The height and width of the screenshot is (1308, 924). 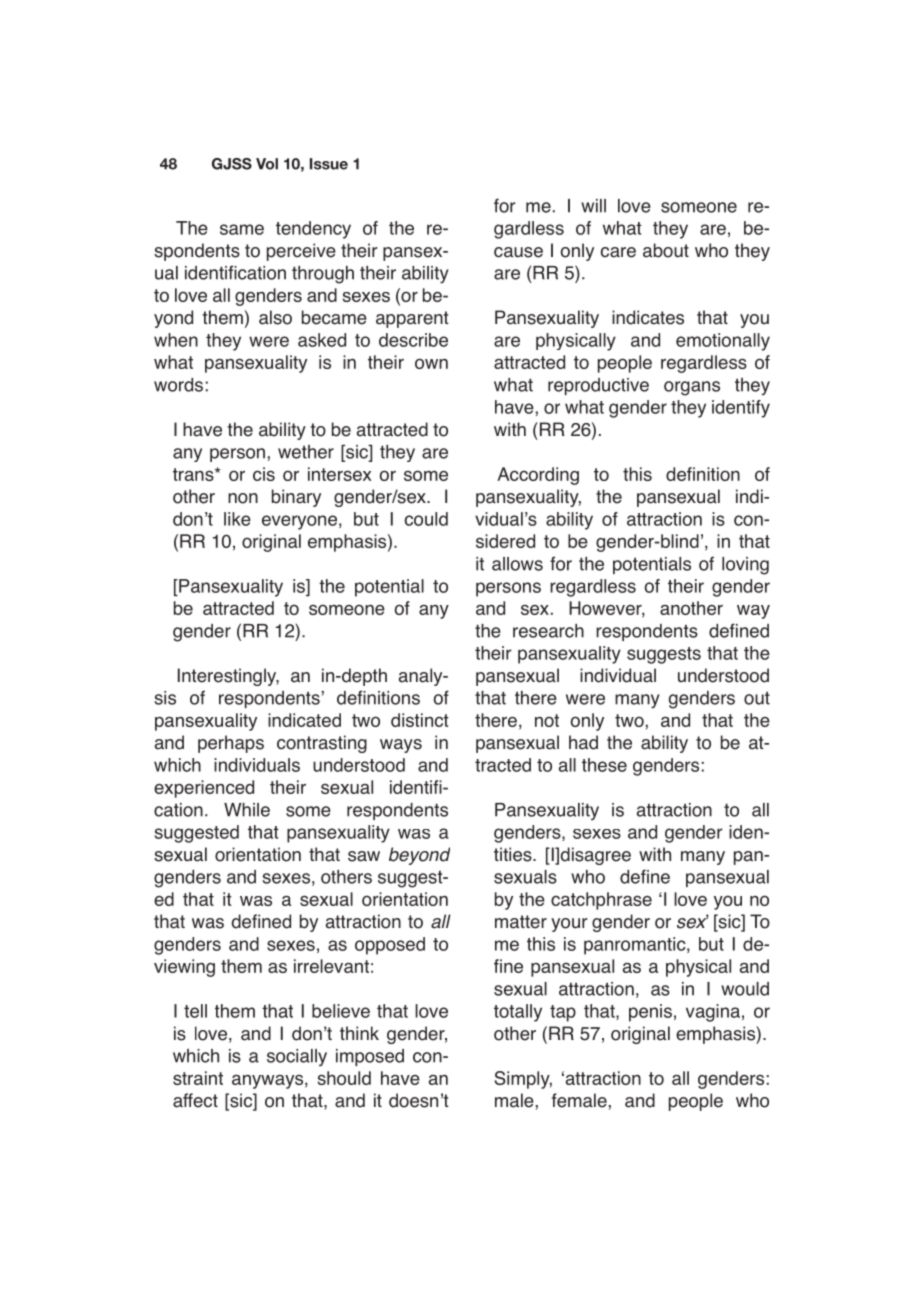 What do you see at coordinates (601, 901) in the screenshot?
I see `catchphrase` at bounding box center [601, 901].
